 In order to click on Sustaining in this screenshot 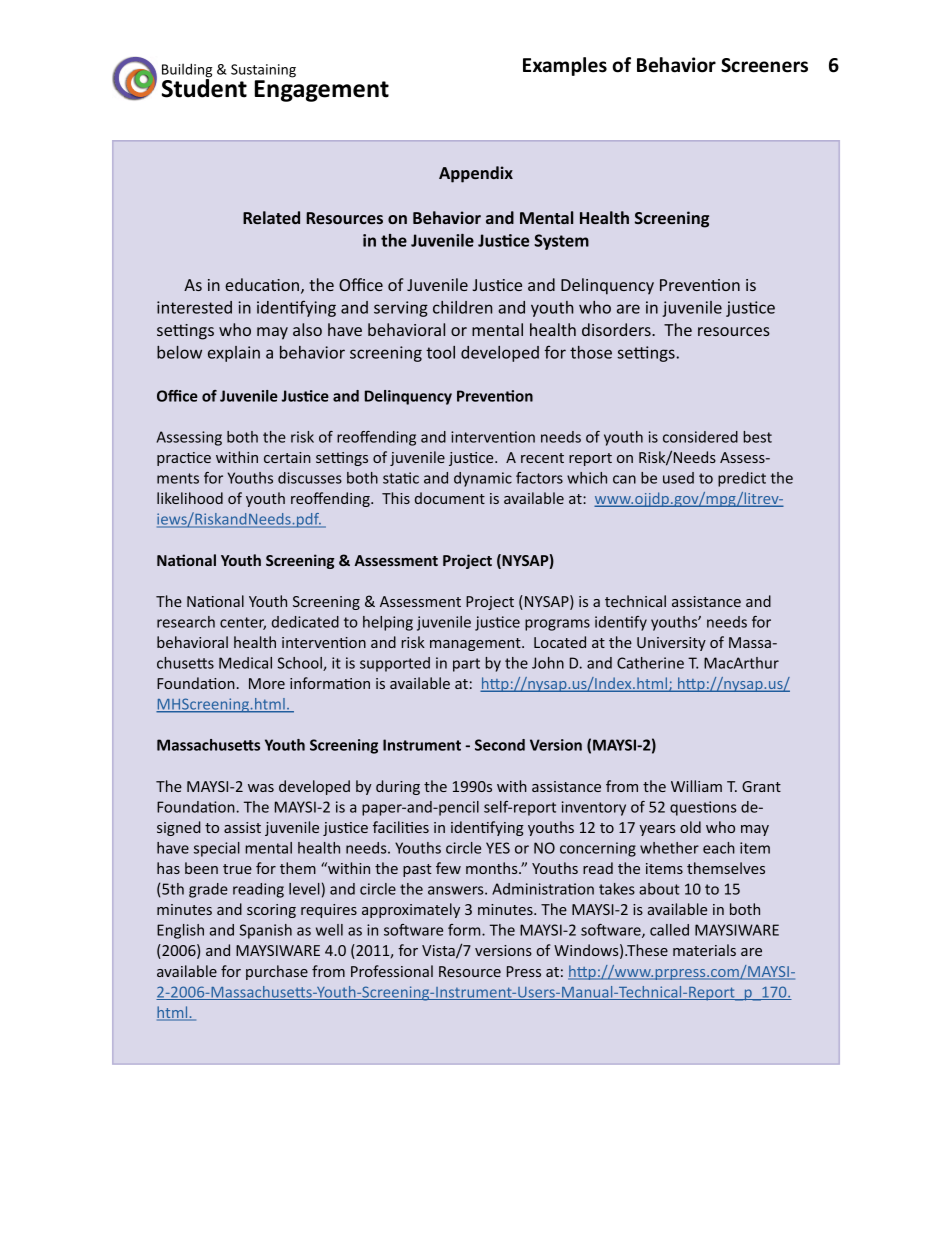, I will do `click(263, 71)`.
